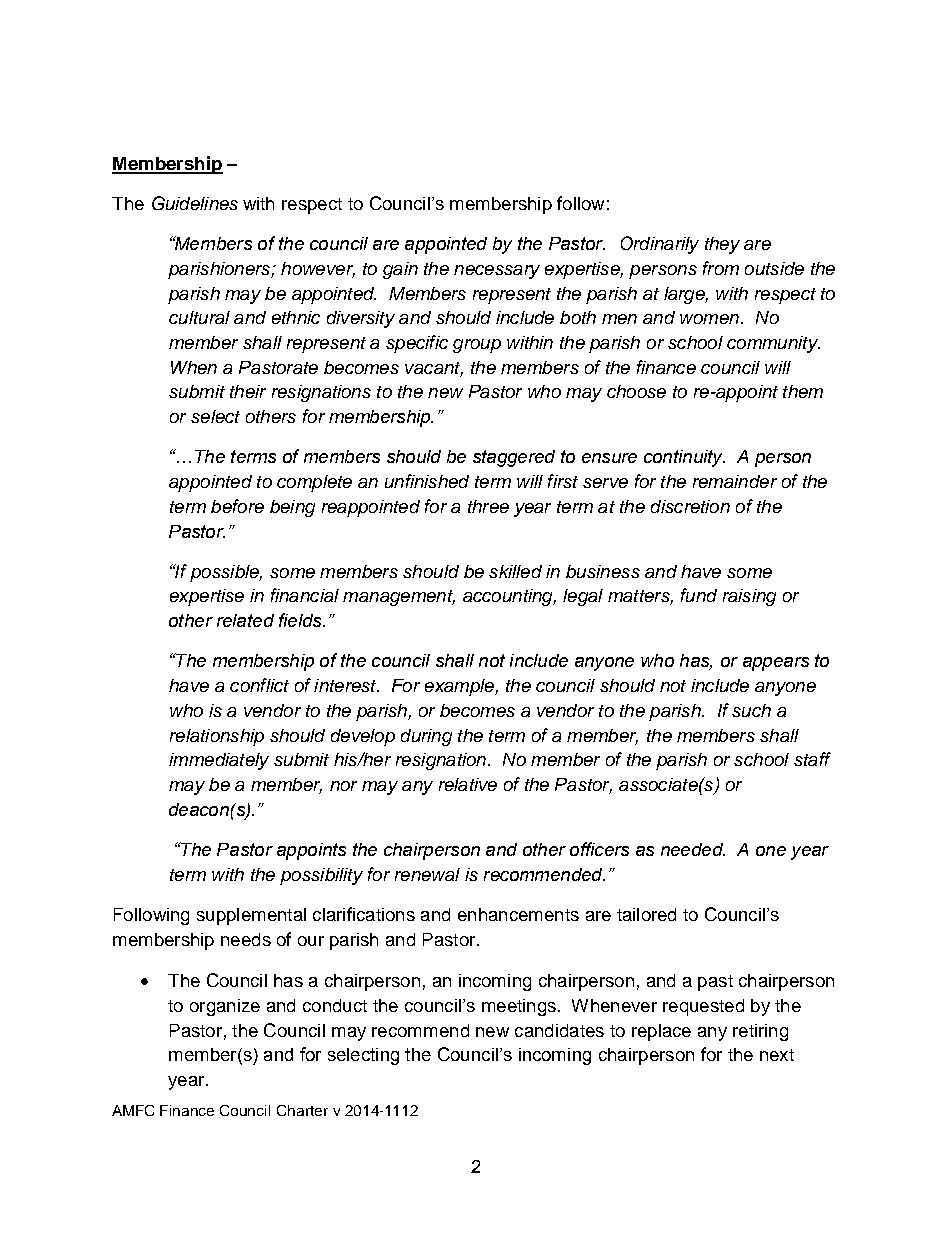 The width and height of the image is (952, 1233). Describe the element at coordinates (722, 245) in the image. I see `they` at that location.
